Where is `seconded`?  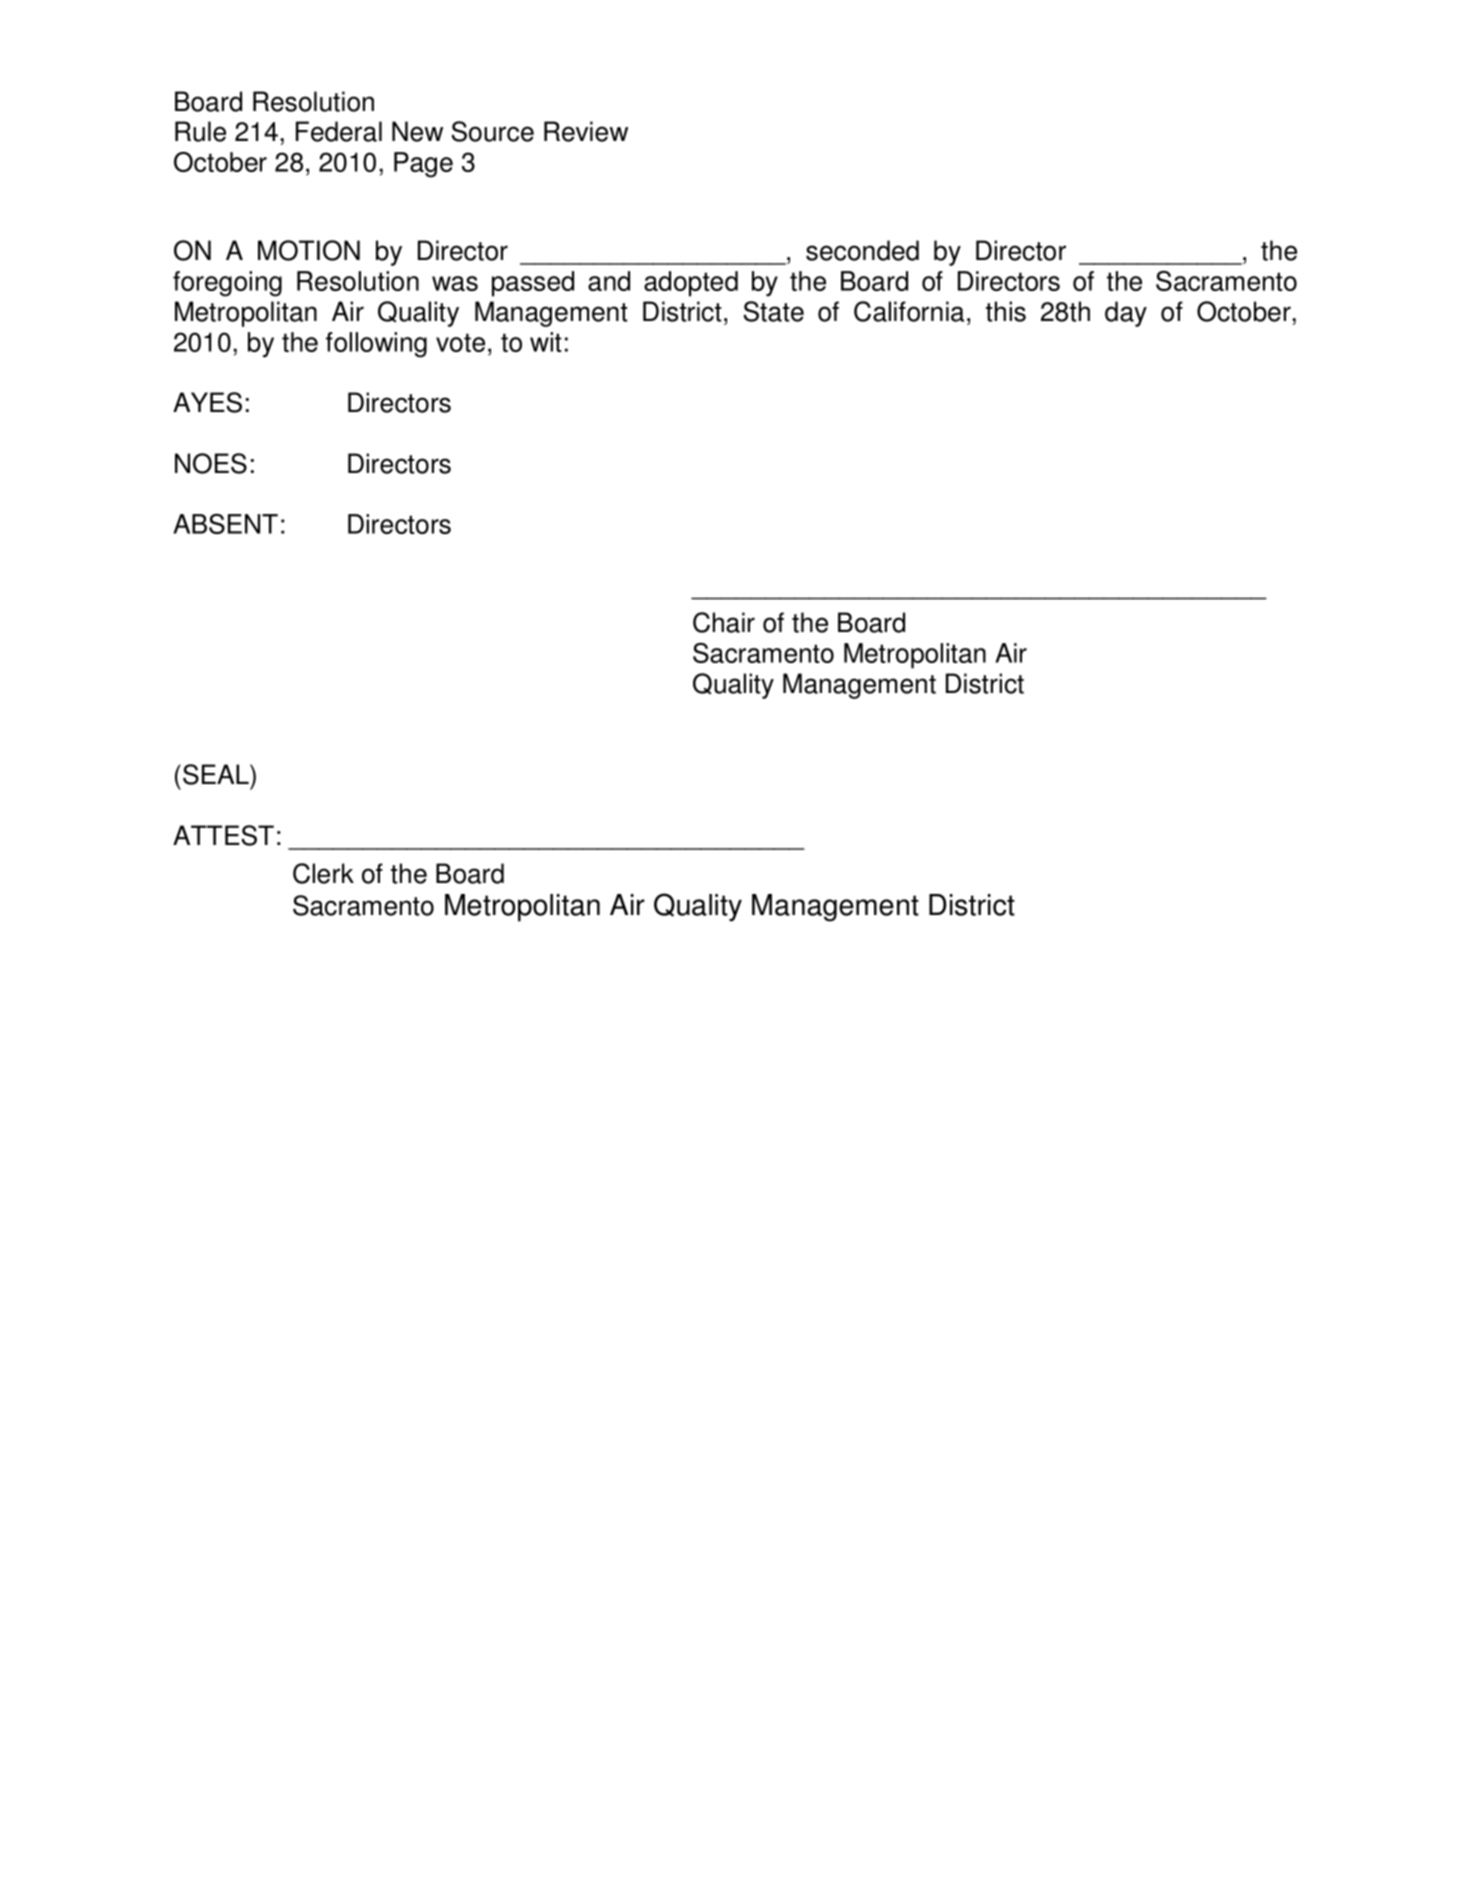 seconded is located at coordinates (862, 250).
